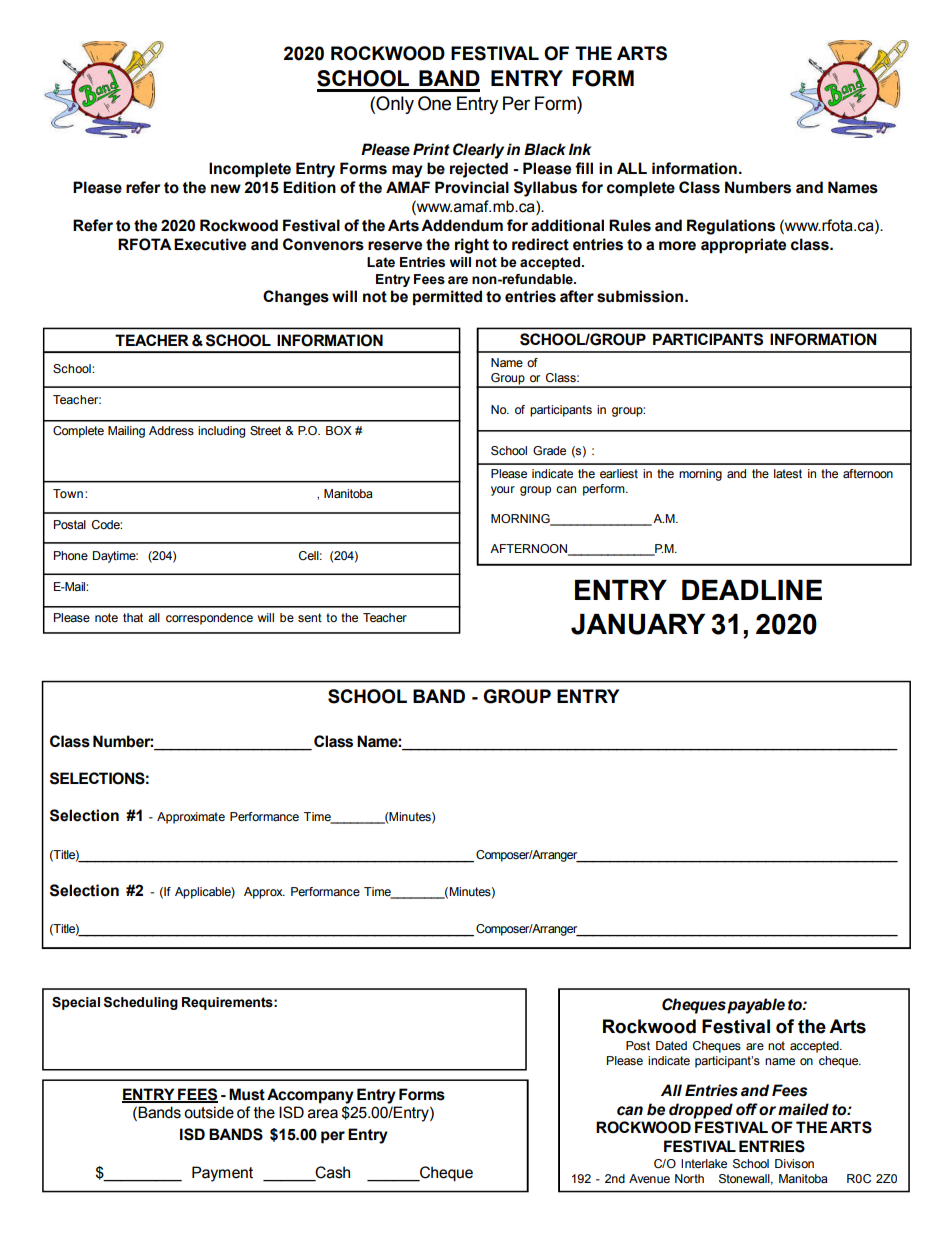 Image resolution: width=952 pixels, height=1233 pixels. I want to click on North, so click(689, 1178).
